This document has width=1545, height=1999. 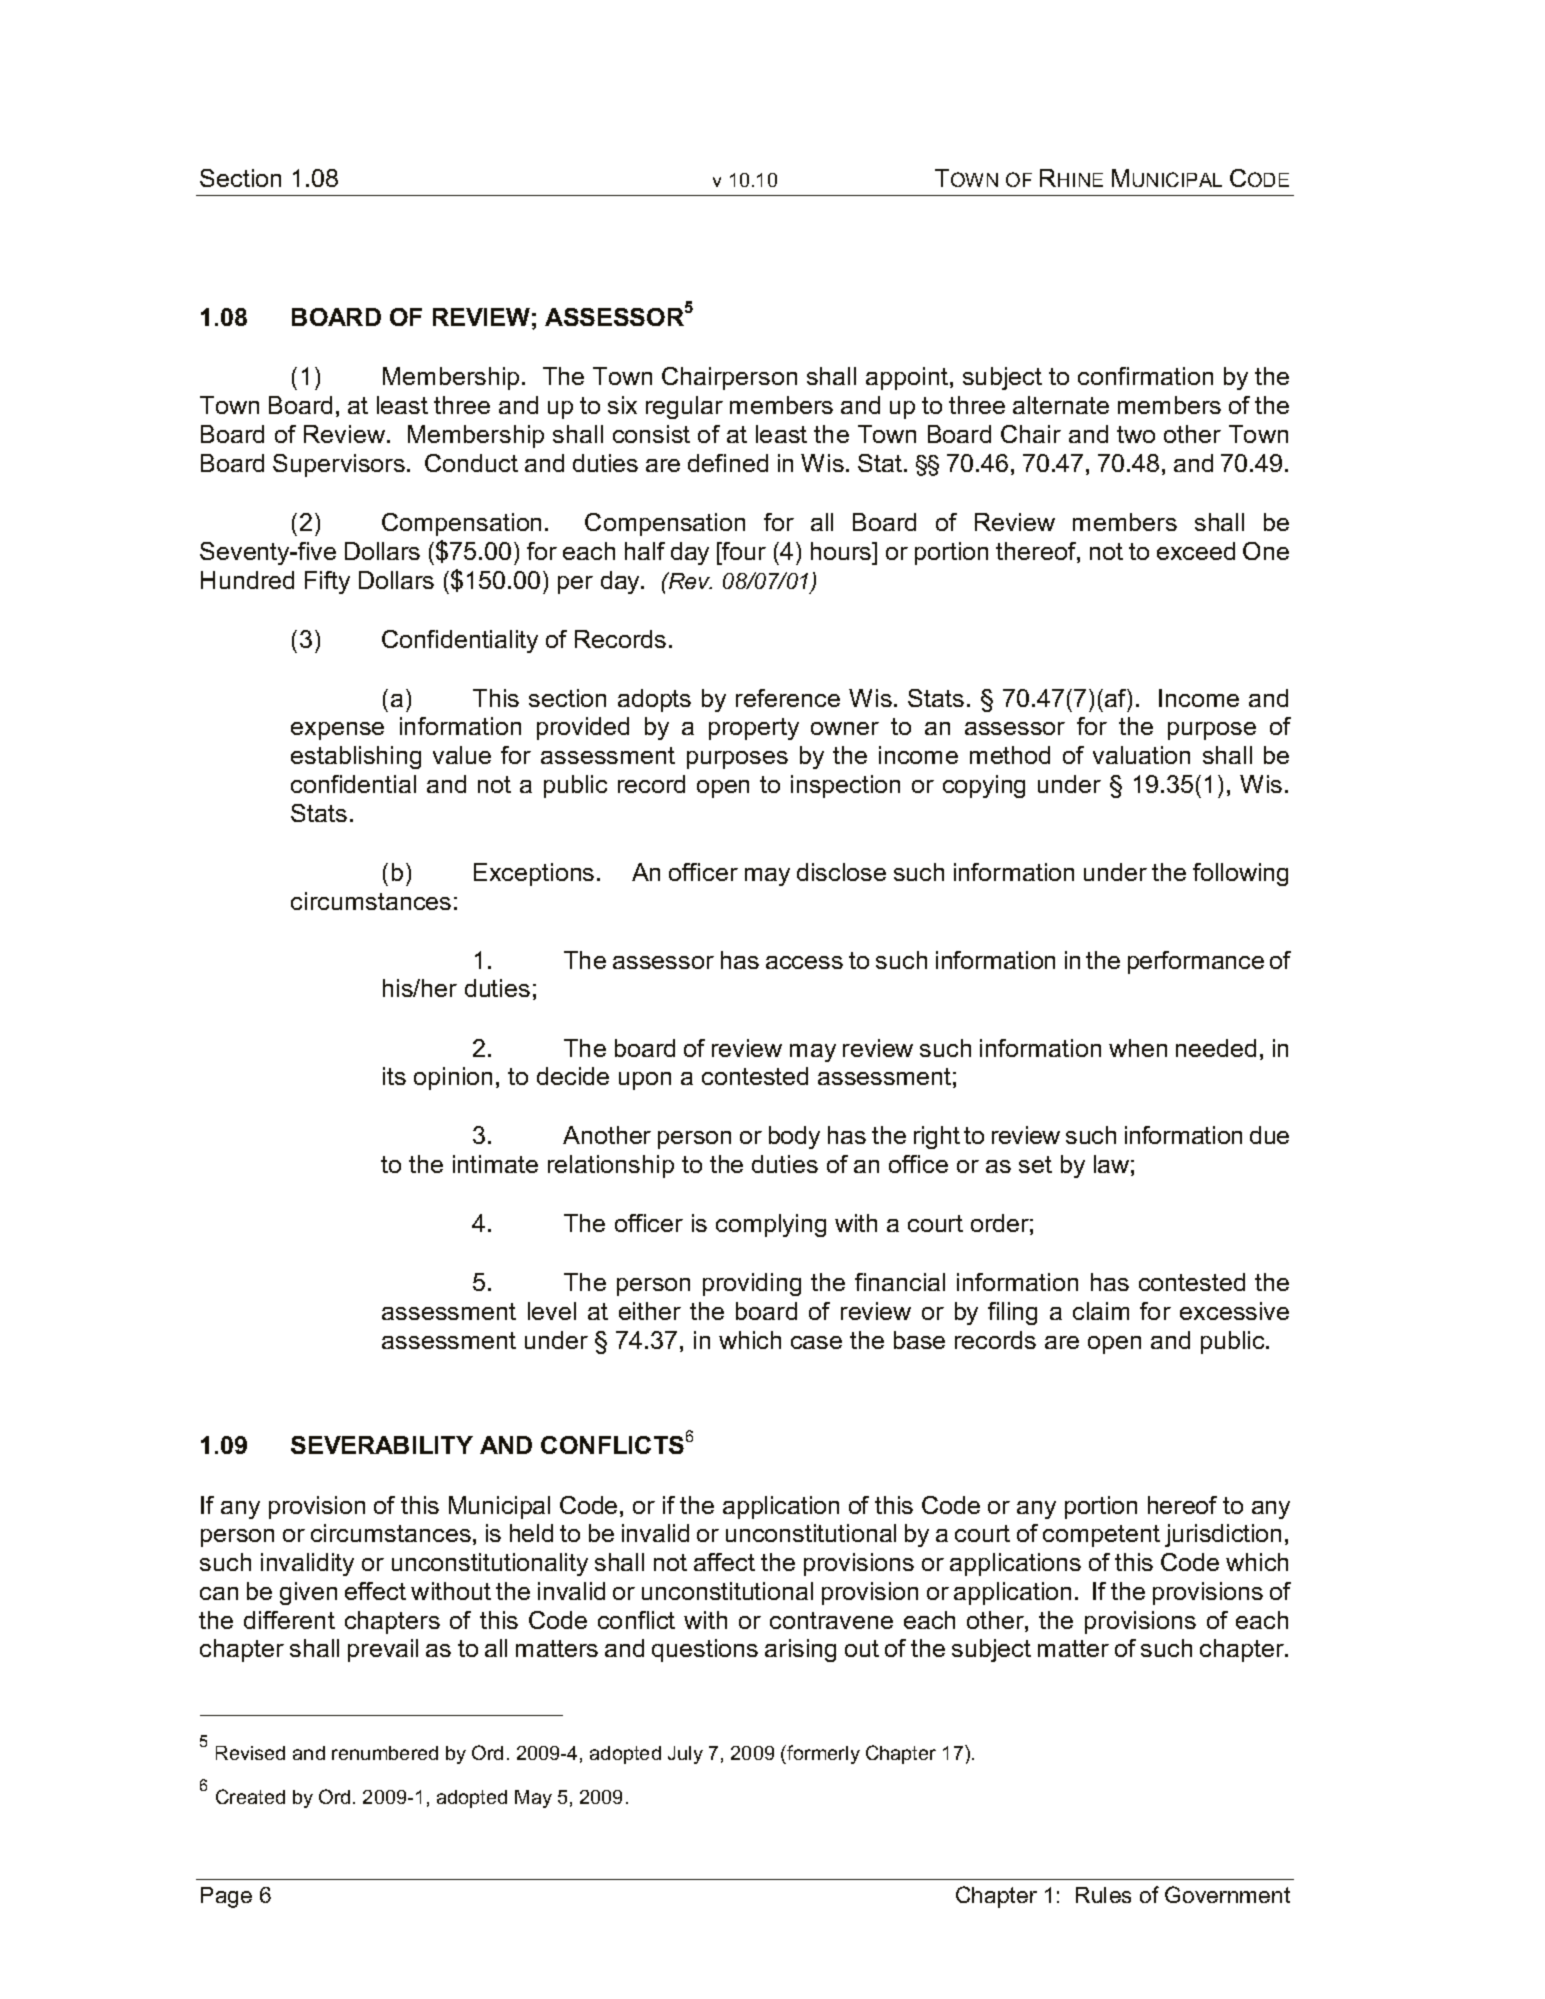 What do you see at coordinates (841, 872) in the document?
I see `disclose` at bounding box center [841, 872].
